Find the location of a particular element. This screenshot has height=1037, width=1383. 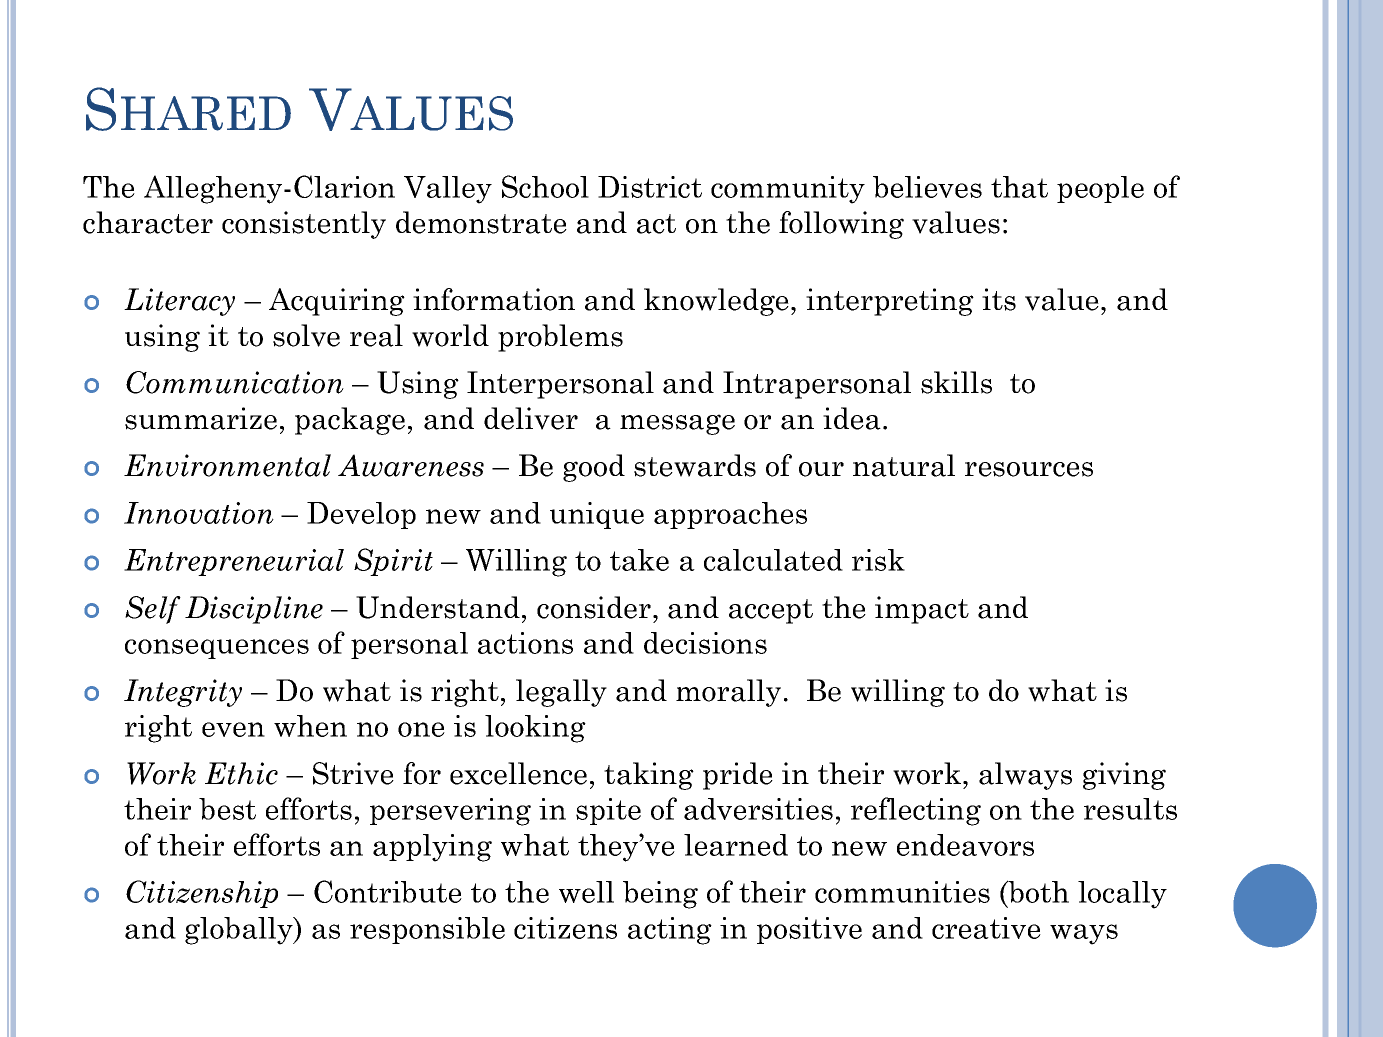

District is located at coordinates (650, 187).
